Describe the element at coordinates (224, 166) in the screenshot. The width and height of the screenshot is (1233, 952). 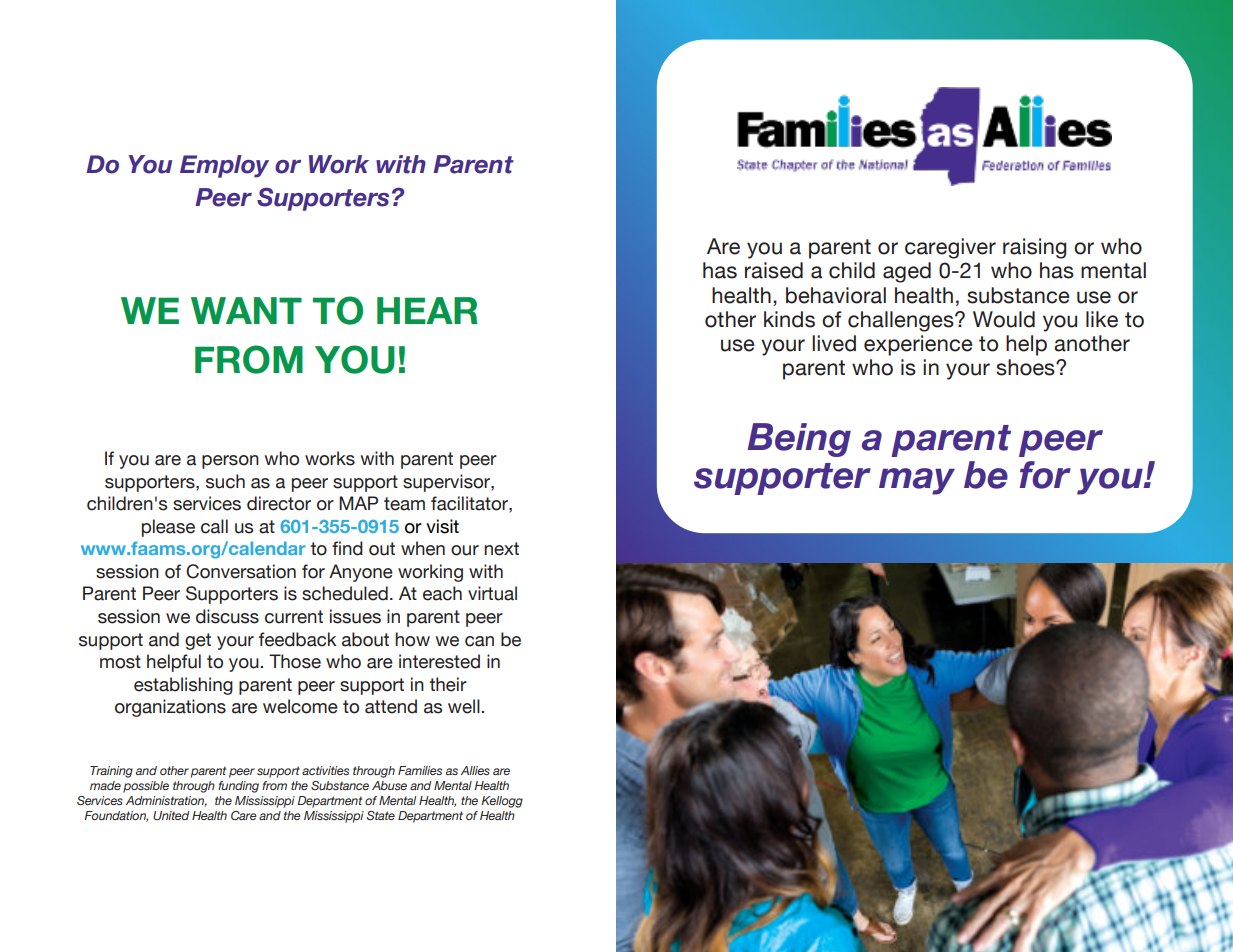
I see `Employ` at that location.
